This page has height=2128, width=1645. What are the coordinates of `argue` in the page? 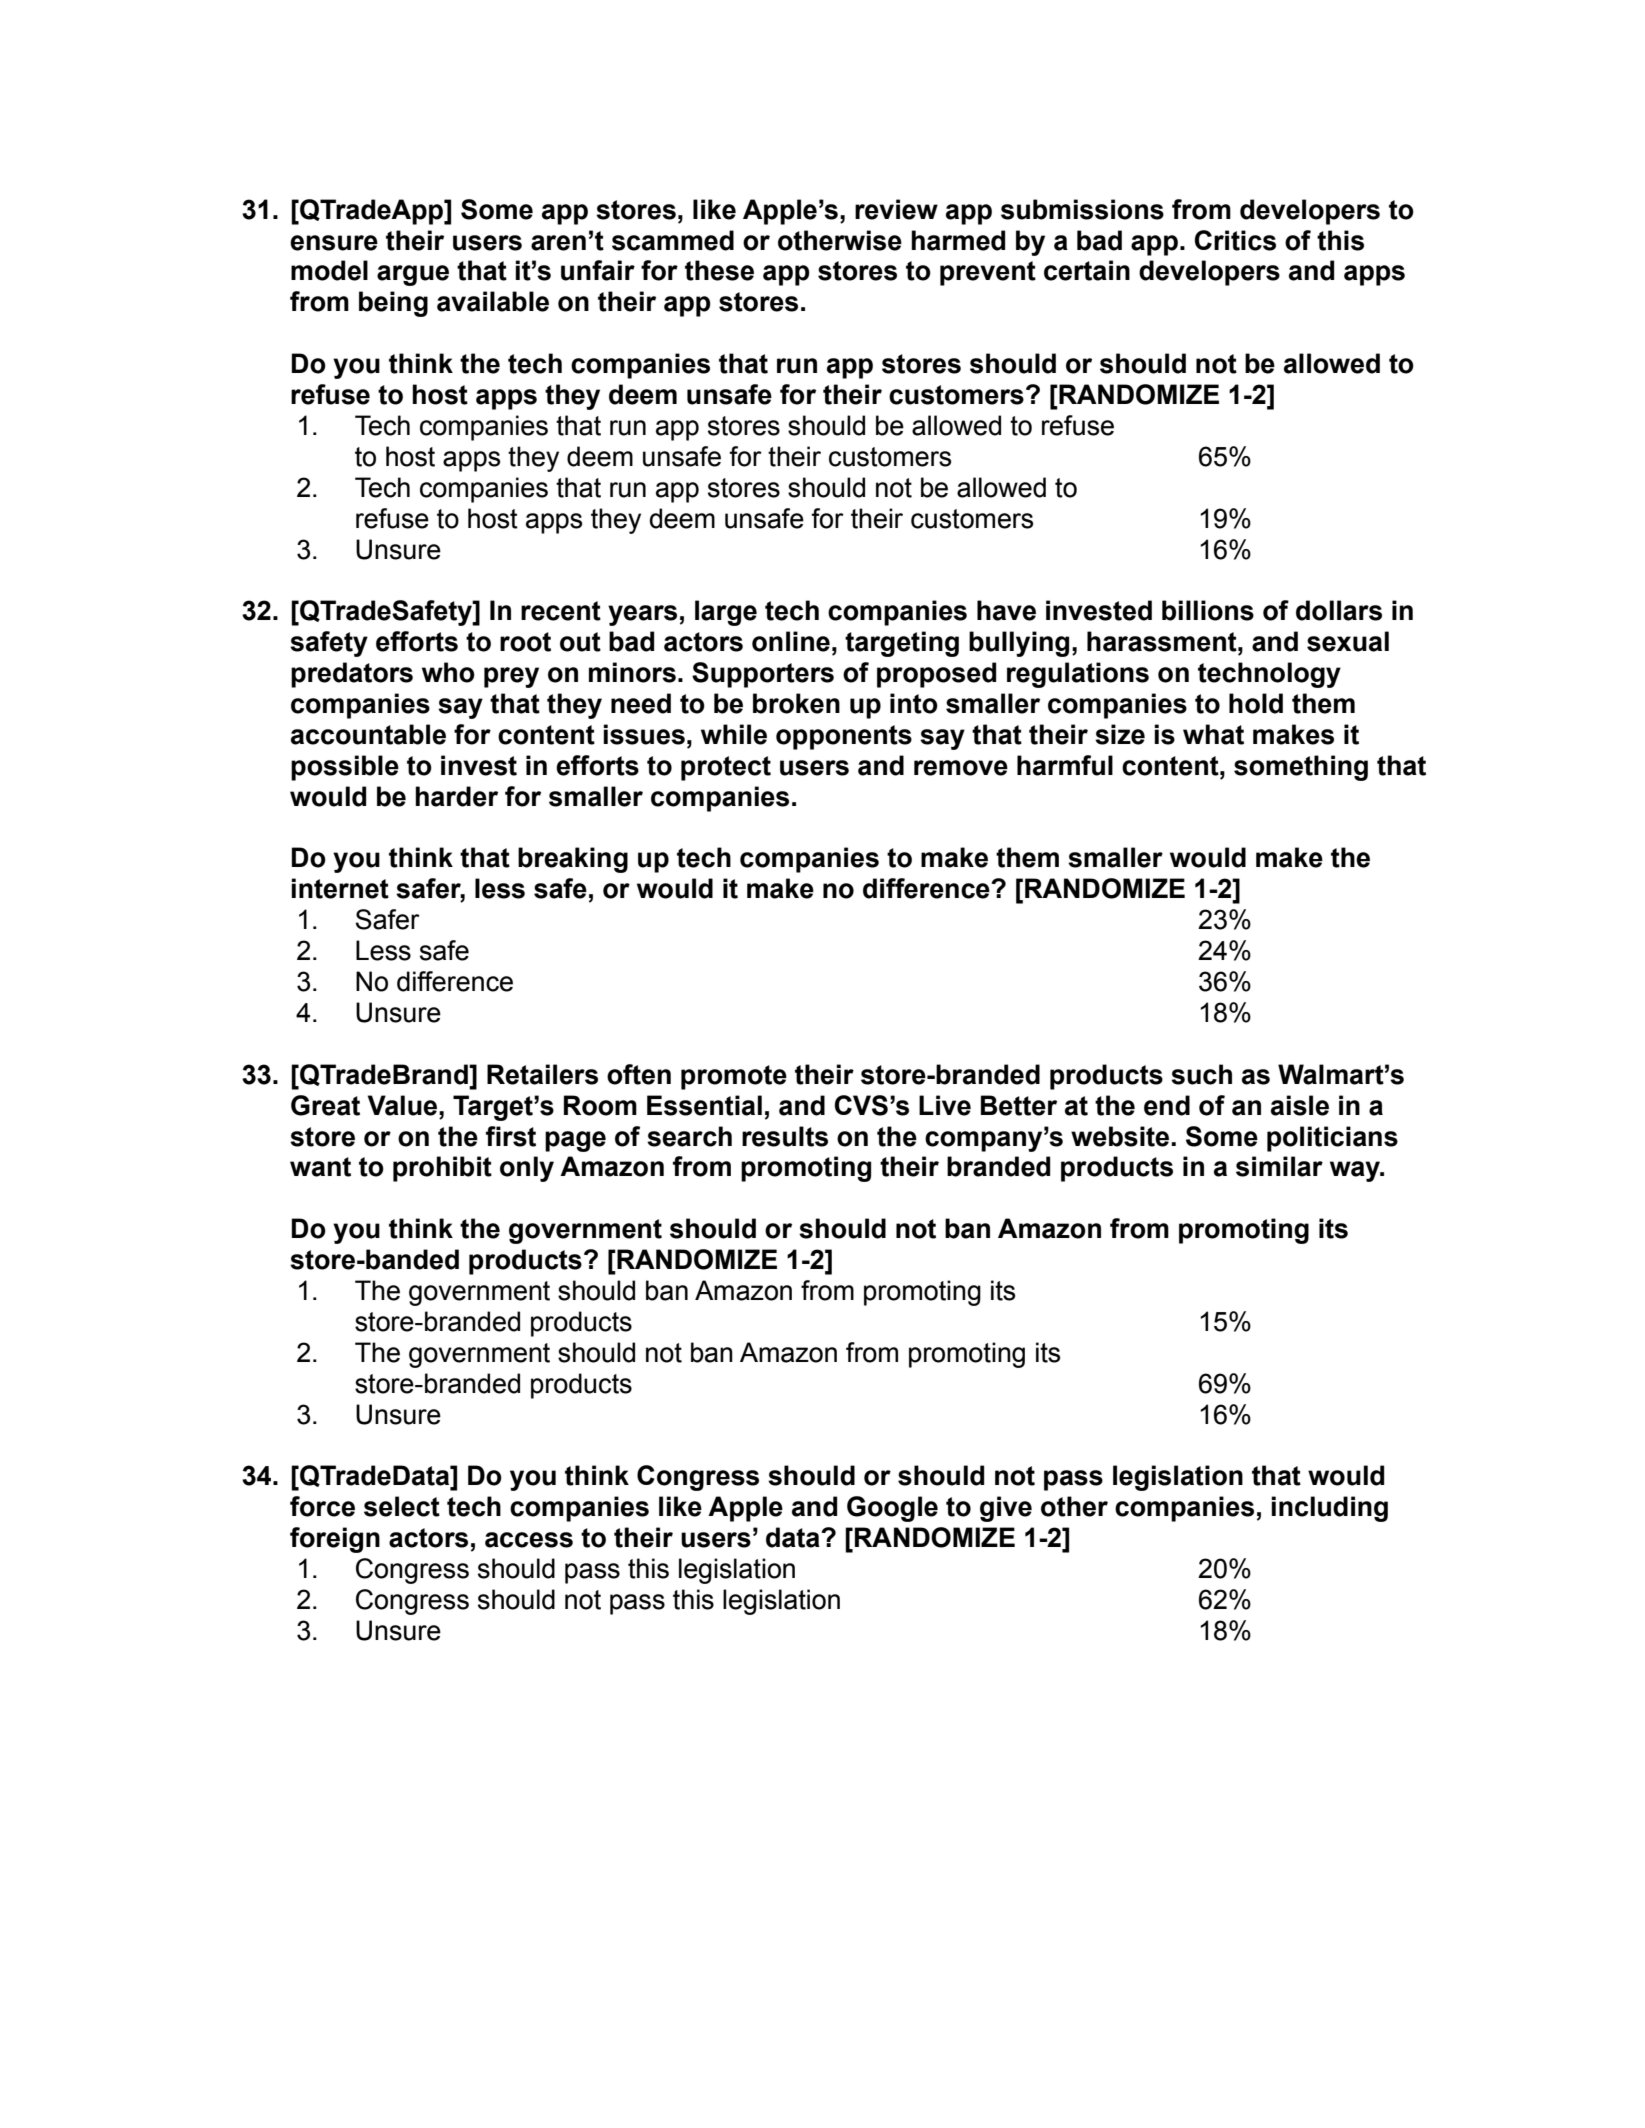 It's located at (413, 275).
